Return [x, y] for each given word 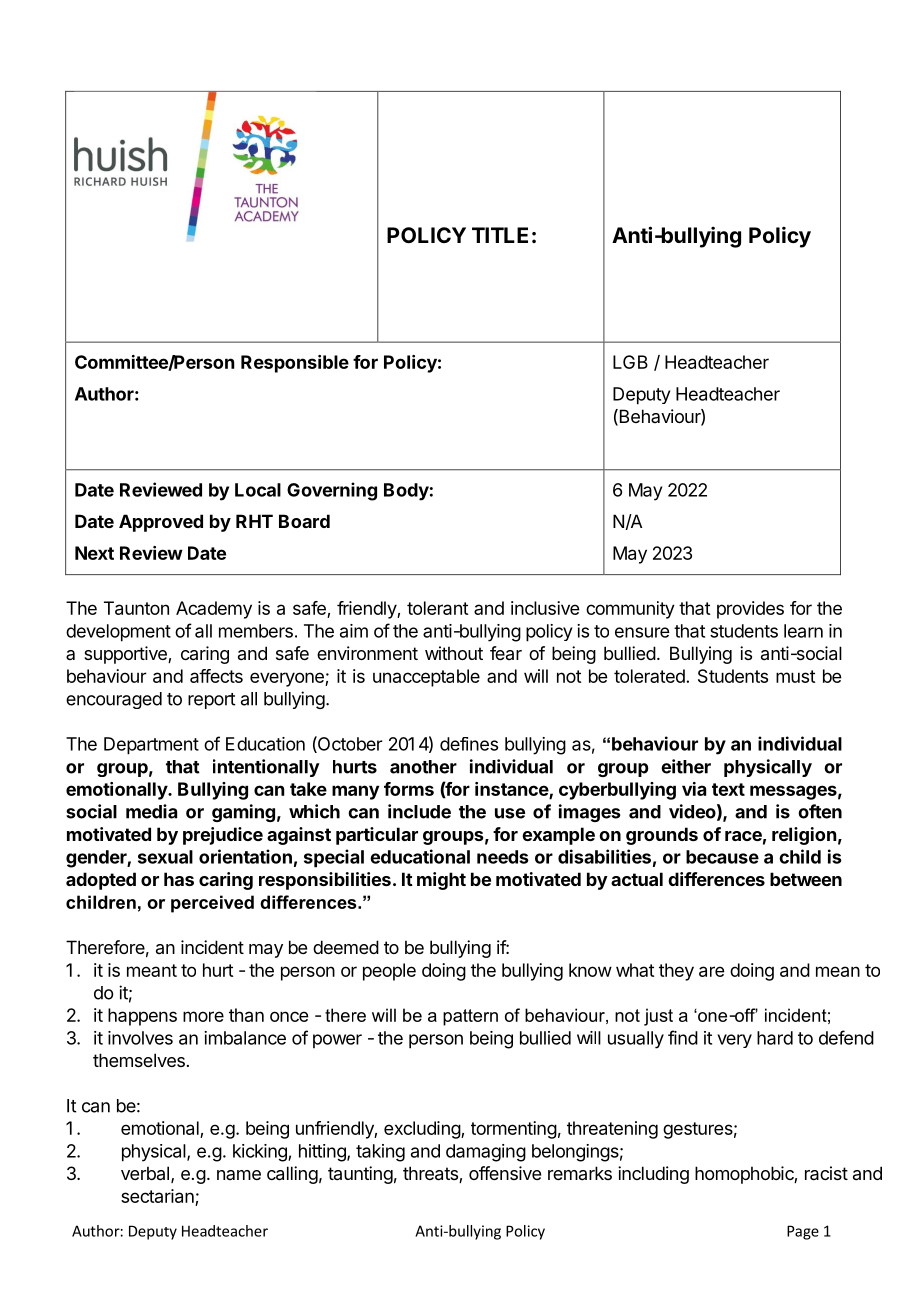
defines [469, 744]
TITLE [500, 235]
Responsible [295, 364]
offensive [505, 1173]
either [686, 766]
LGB [630, 362]
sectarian [157, 1196]
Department [151, 746]
